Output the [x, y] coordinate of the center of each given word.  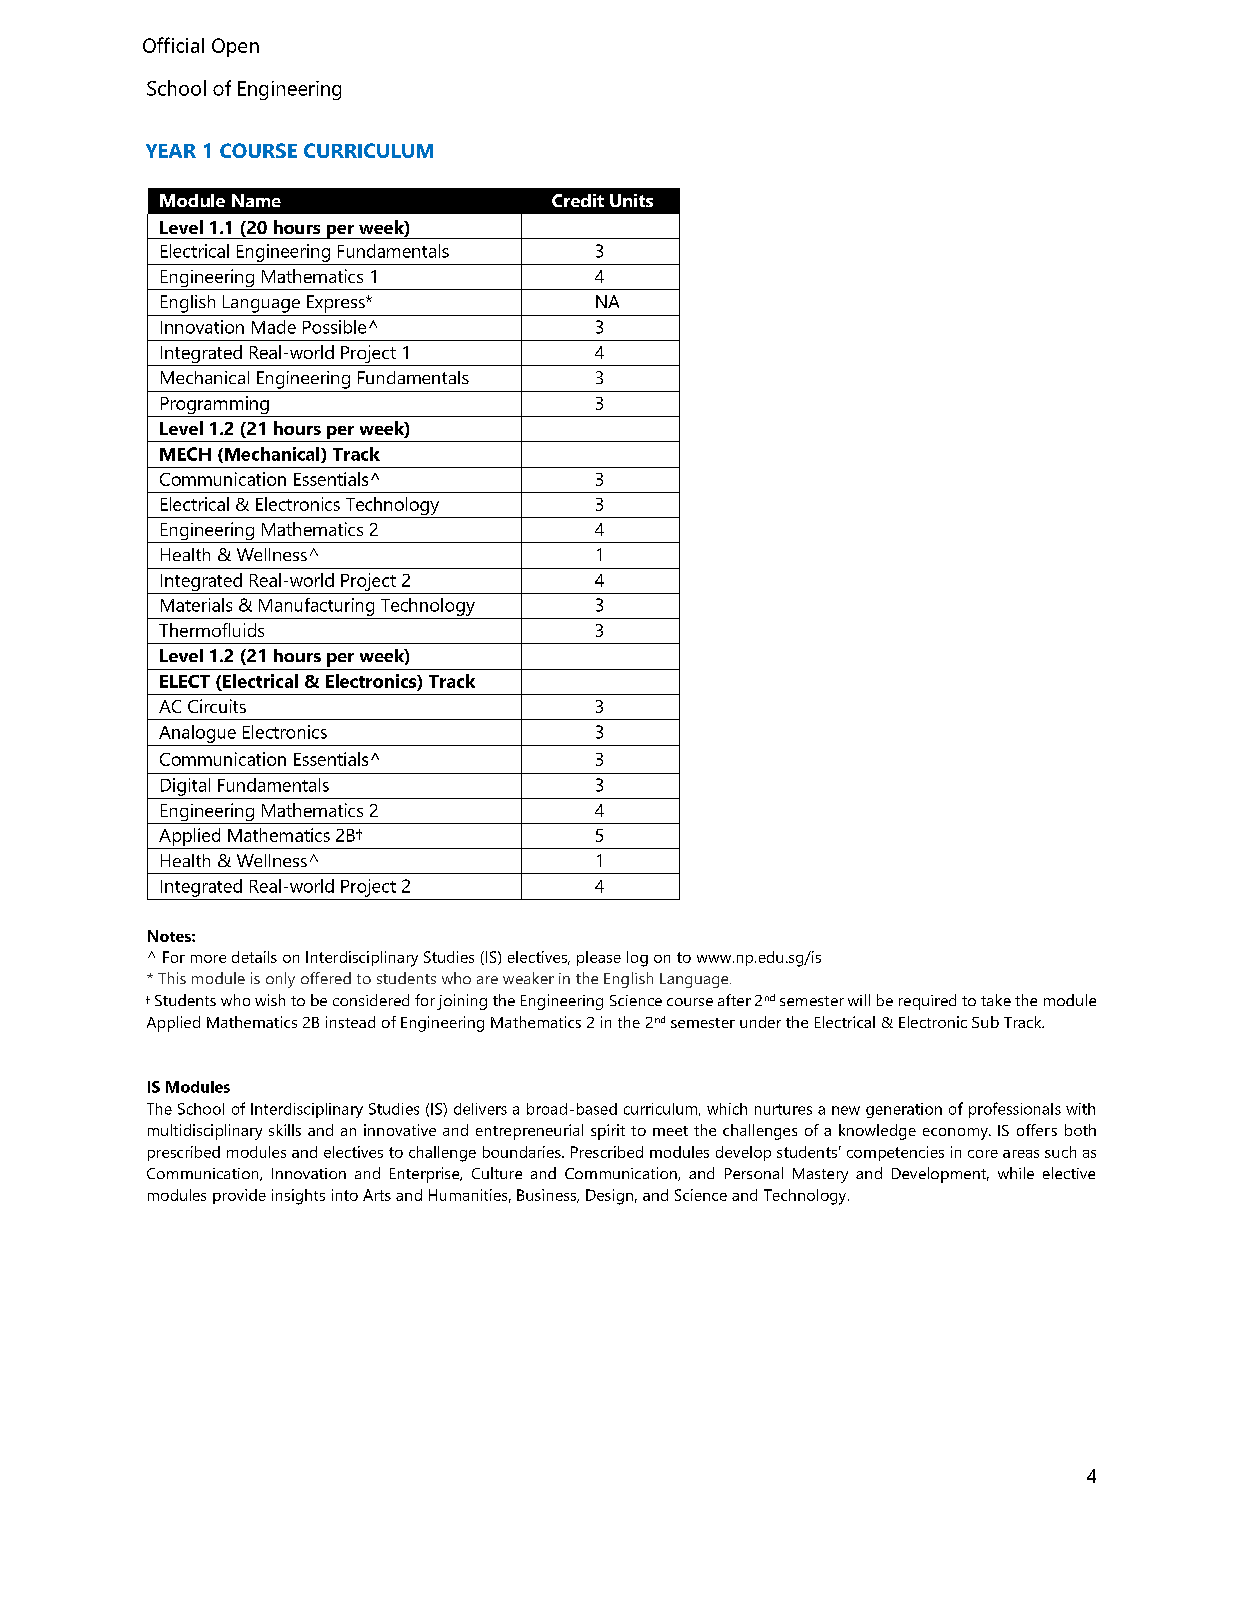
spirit [608, 1132]
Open [235, 47]
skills [285, 1130]
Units [631, 200]
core [983, 1154]
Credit [578, 200]
